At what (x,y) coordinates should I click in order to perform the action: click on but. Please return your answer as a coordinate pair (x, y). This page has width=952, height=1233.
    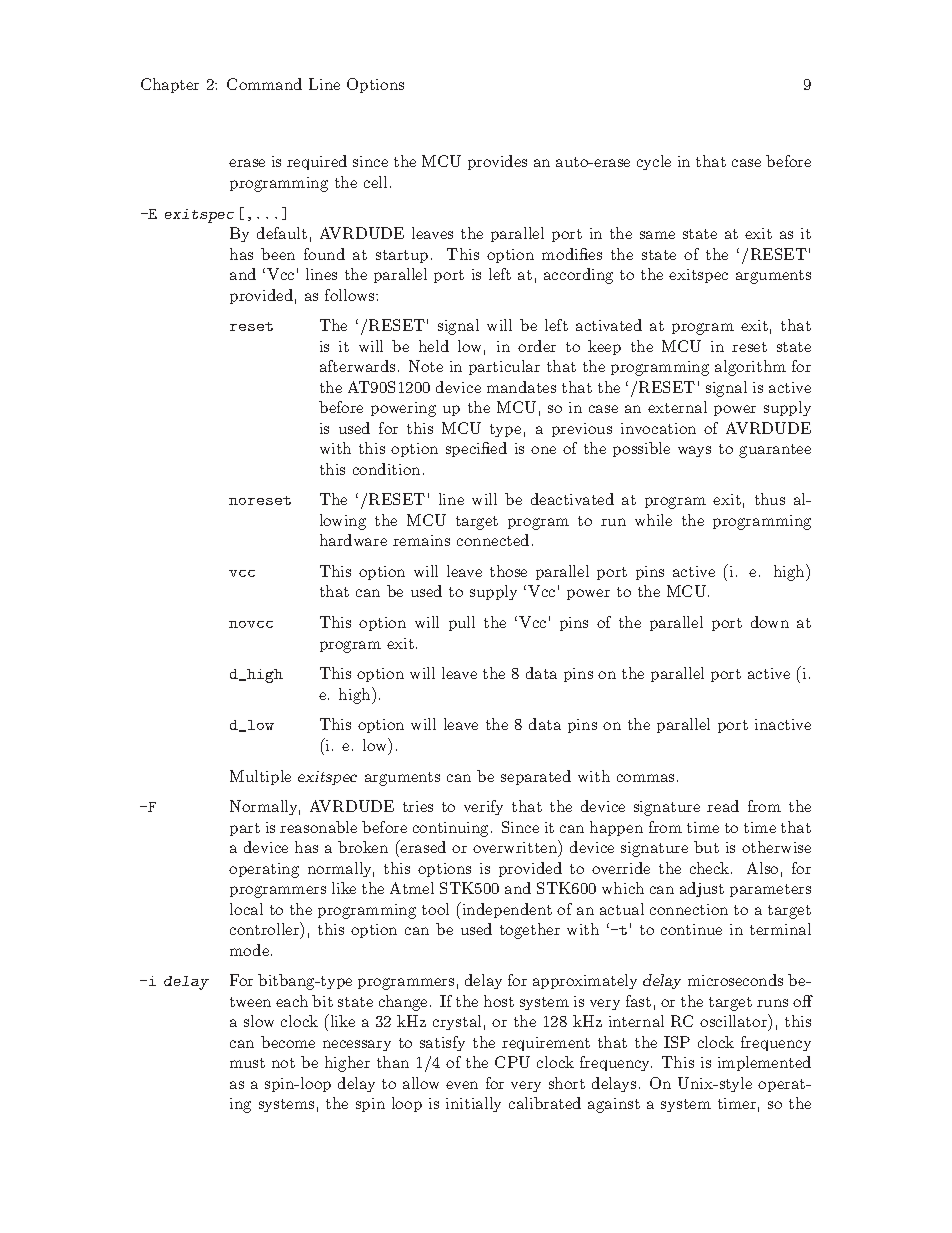
    Looking at the image, I should click on (706, 847).
